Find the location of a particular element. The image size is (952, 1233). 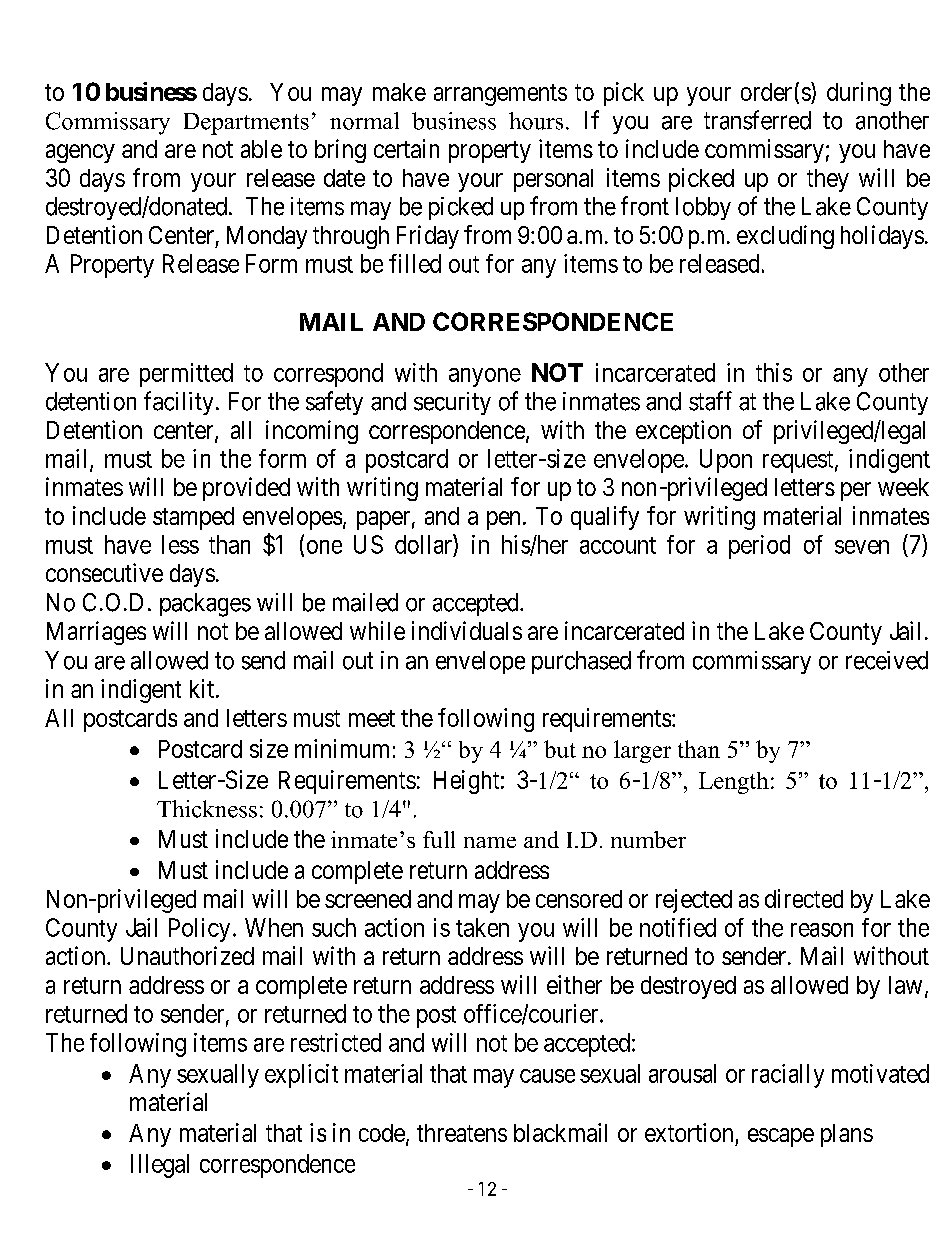

explicit is located at coordinates (301, 1076).
